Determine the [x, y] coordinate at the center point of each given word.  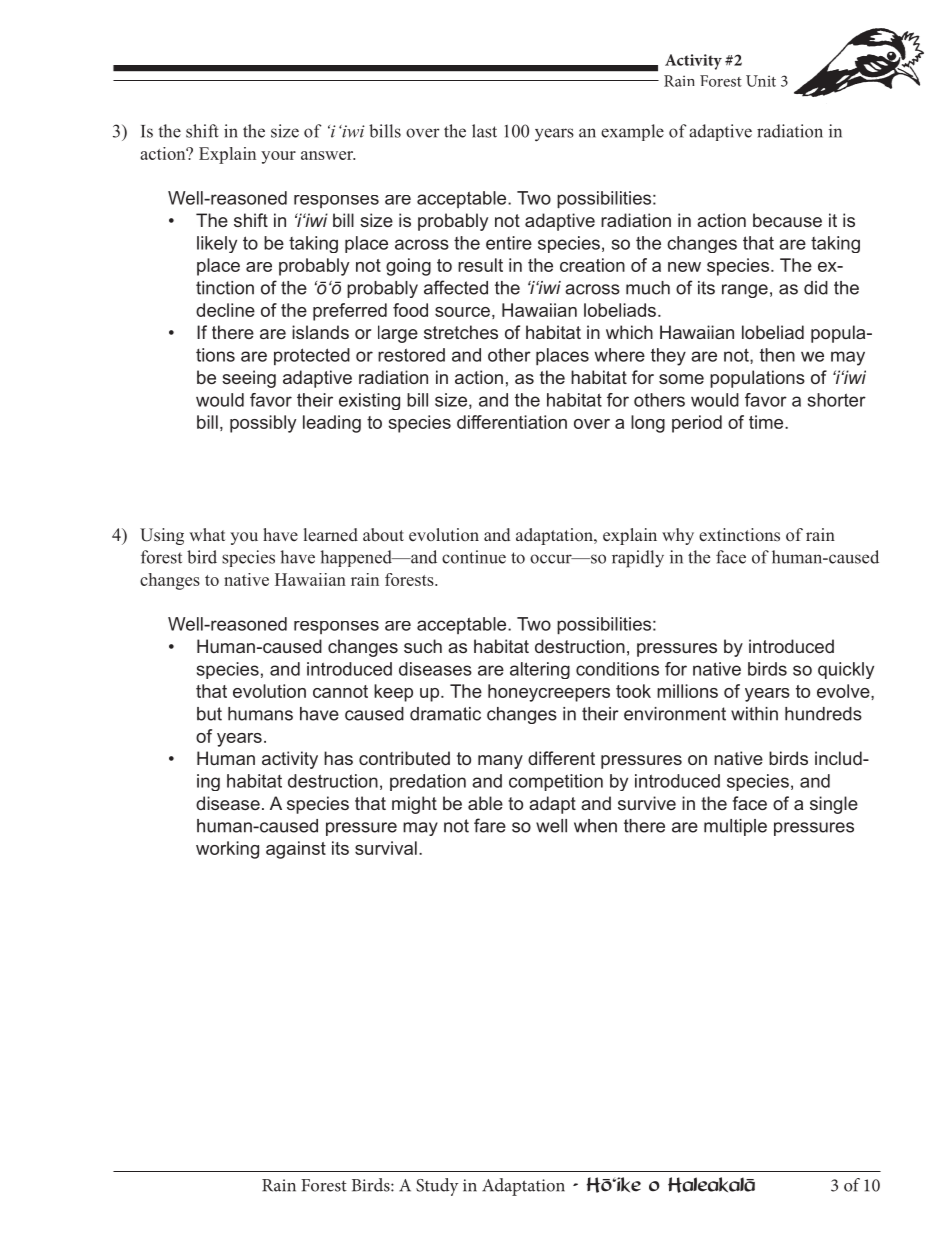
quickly [846, 670]
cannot [340, 691]
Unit [761, 81]
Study [437, 1187]
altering [540, 670]
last [484, 131]
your [278, 157]
